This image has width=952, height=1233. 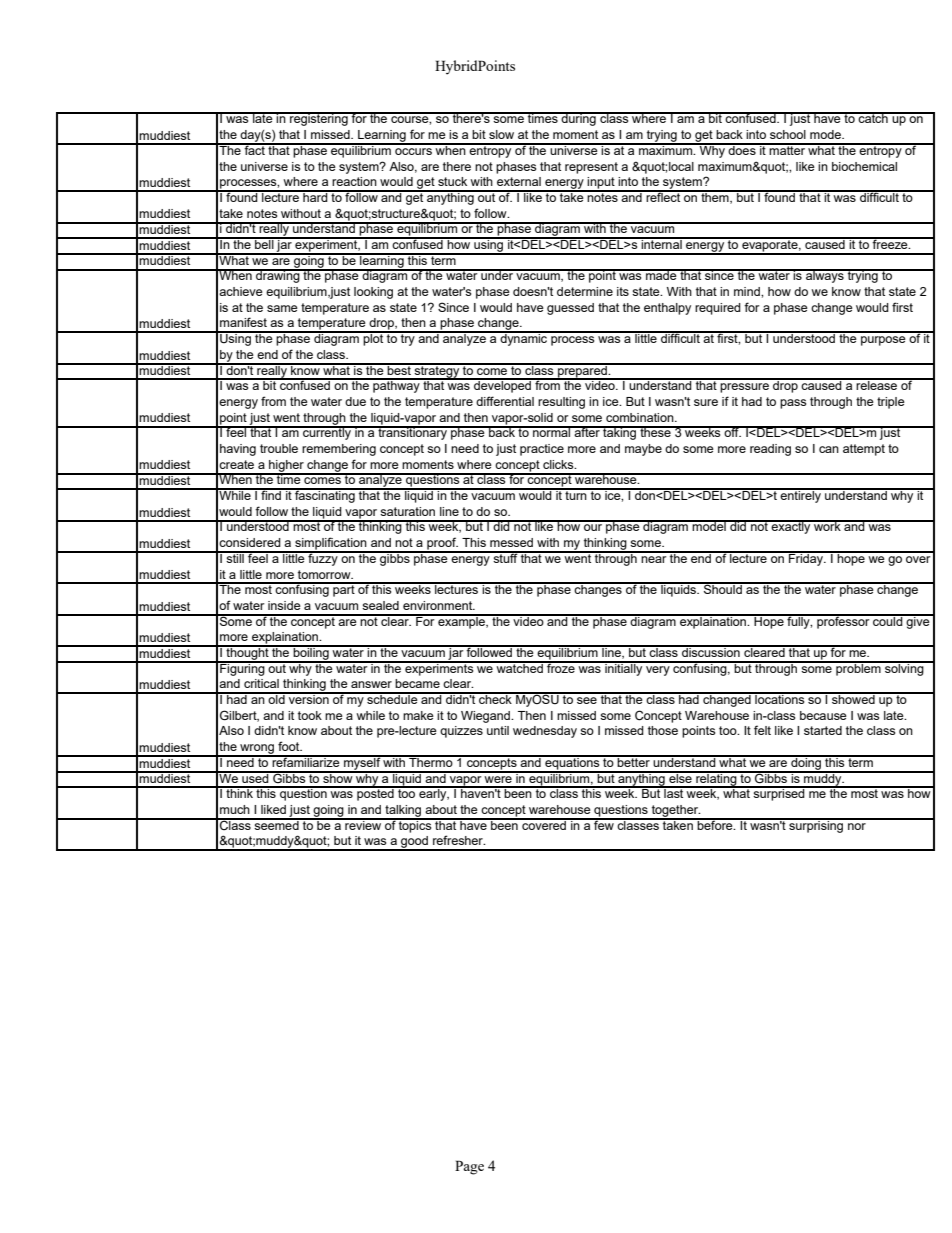 What do you see at coordinates (469, 1167) in the image?
I see `Page` at bounding box center [469, 1167].
